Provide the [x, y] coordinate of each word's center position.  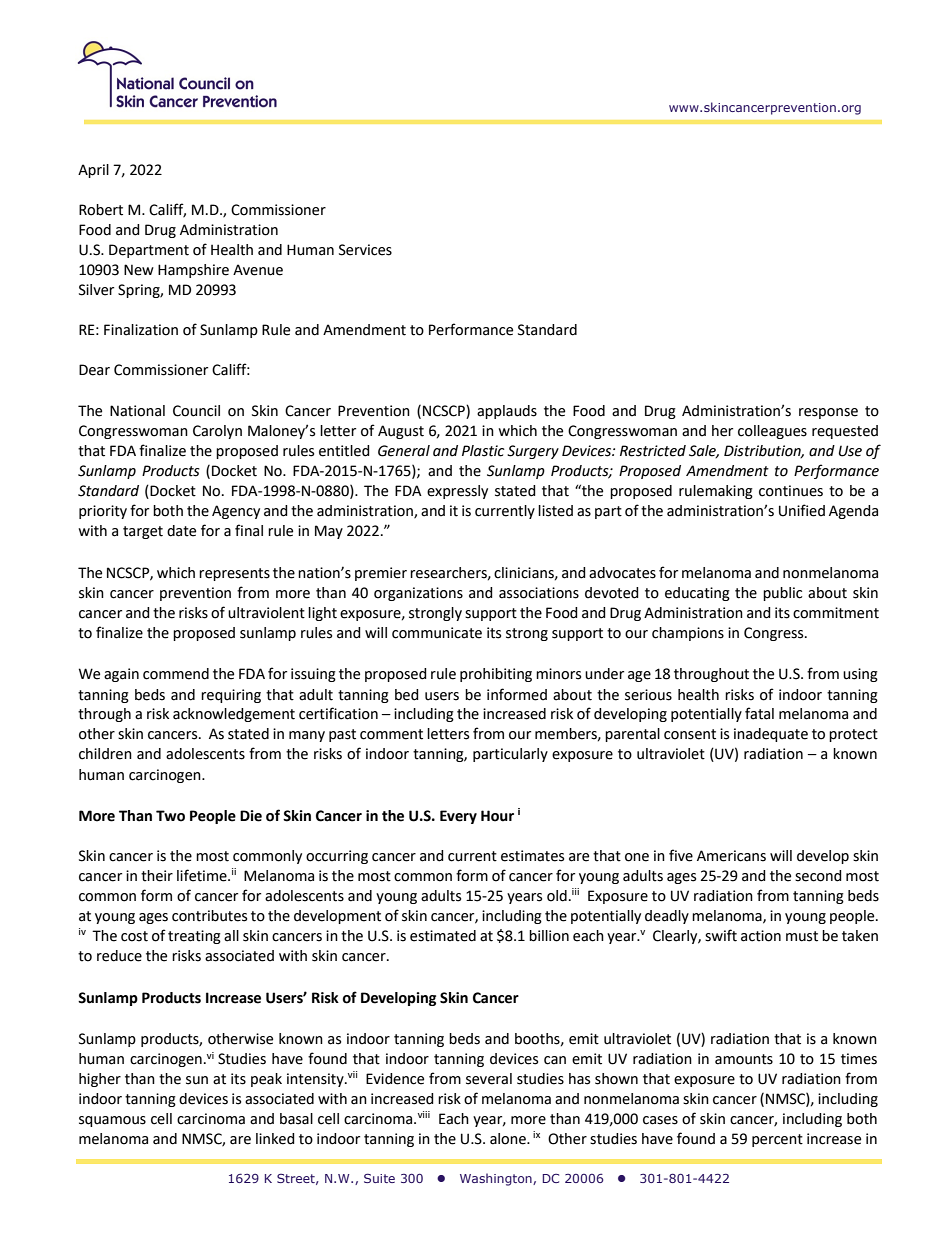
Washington [497, 1179]
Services [365, 250]
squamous [112, 1121]
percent [777, 1140]
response [828, 413]
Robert [101, 210]
